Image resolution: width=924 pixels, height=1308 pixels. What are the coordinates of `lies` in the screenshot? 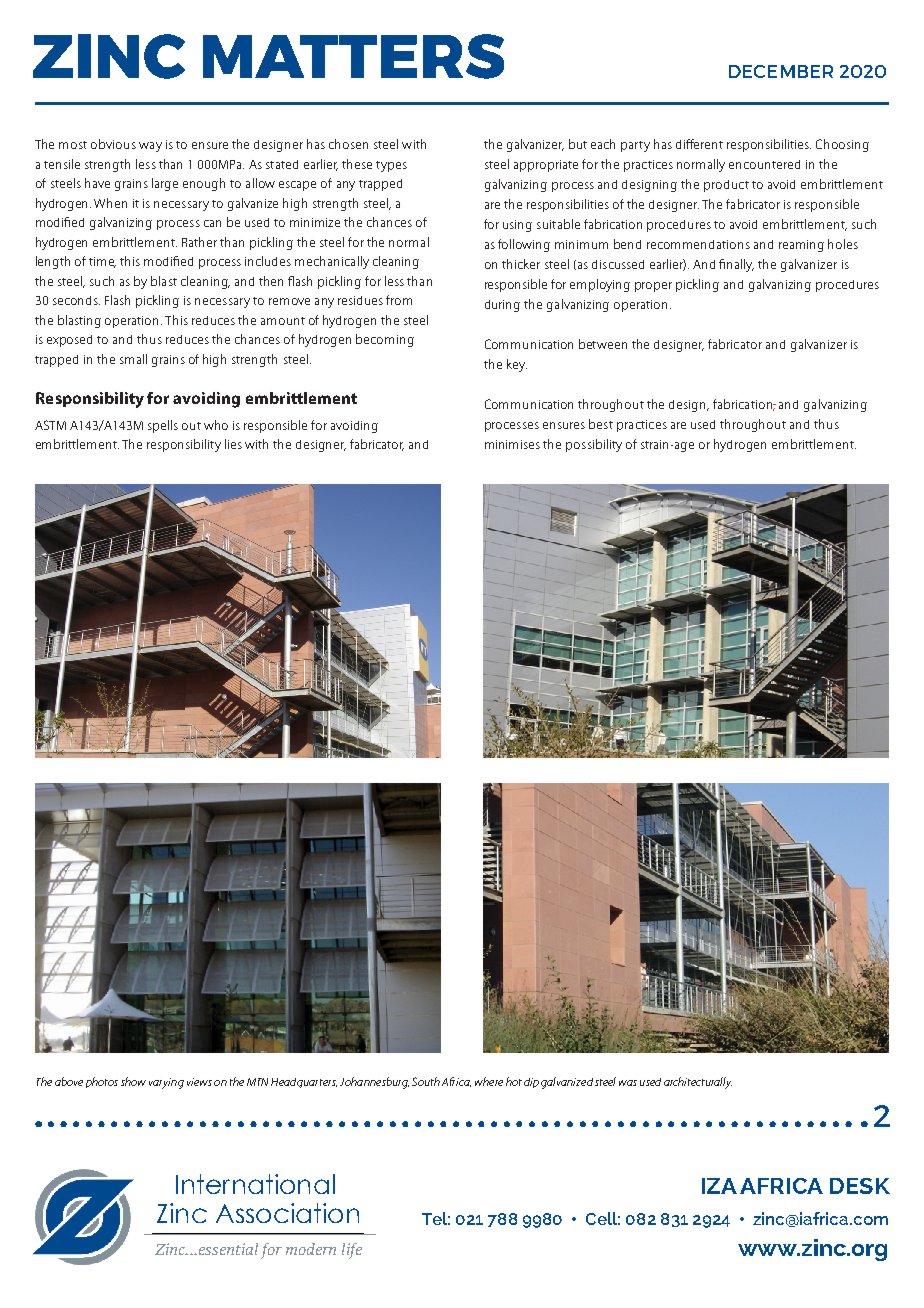 It's located at (233, 444).
